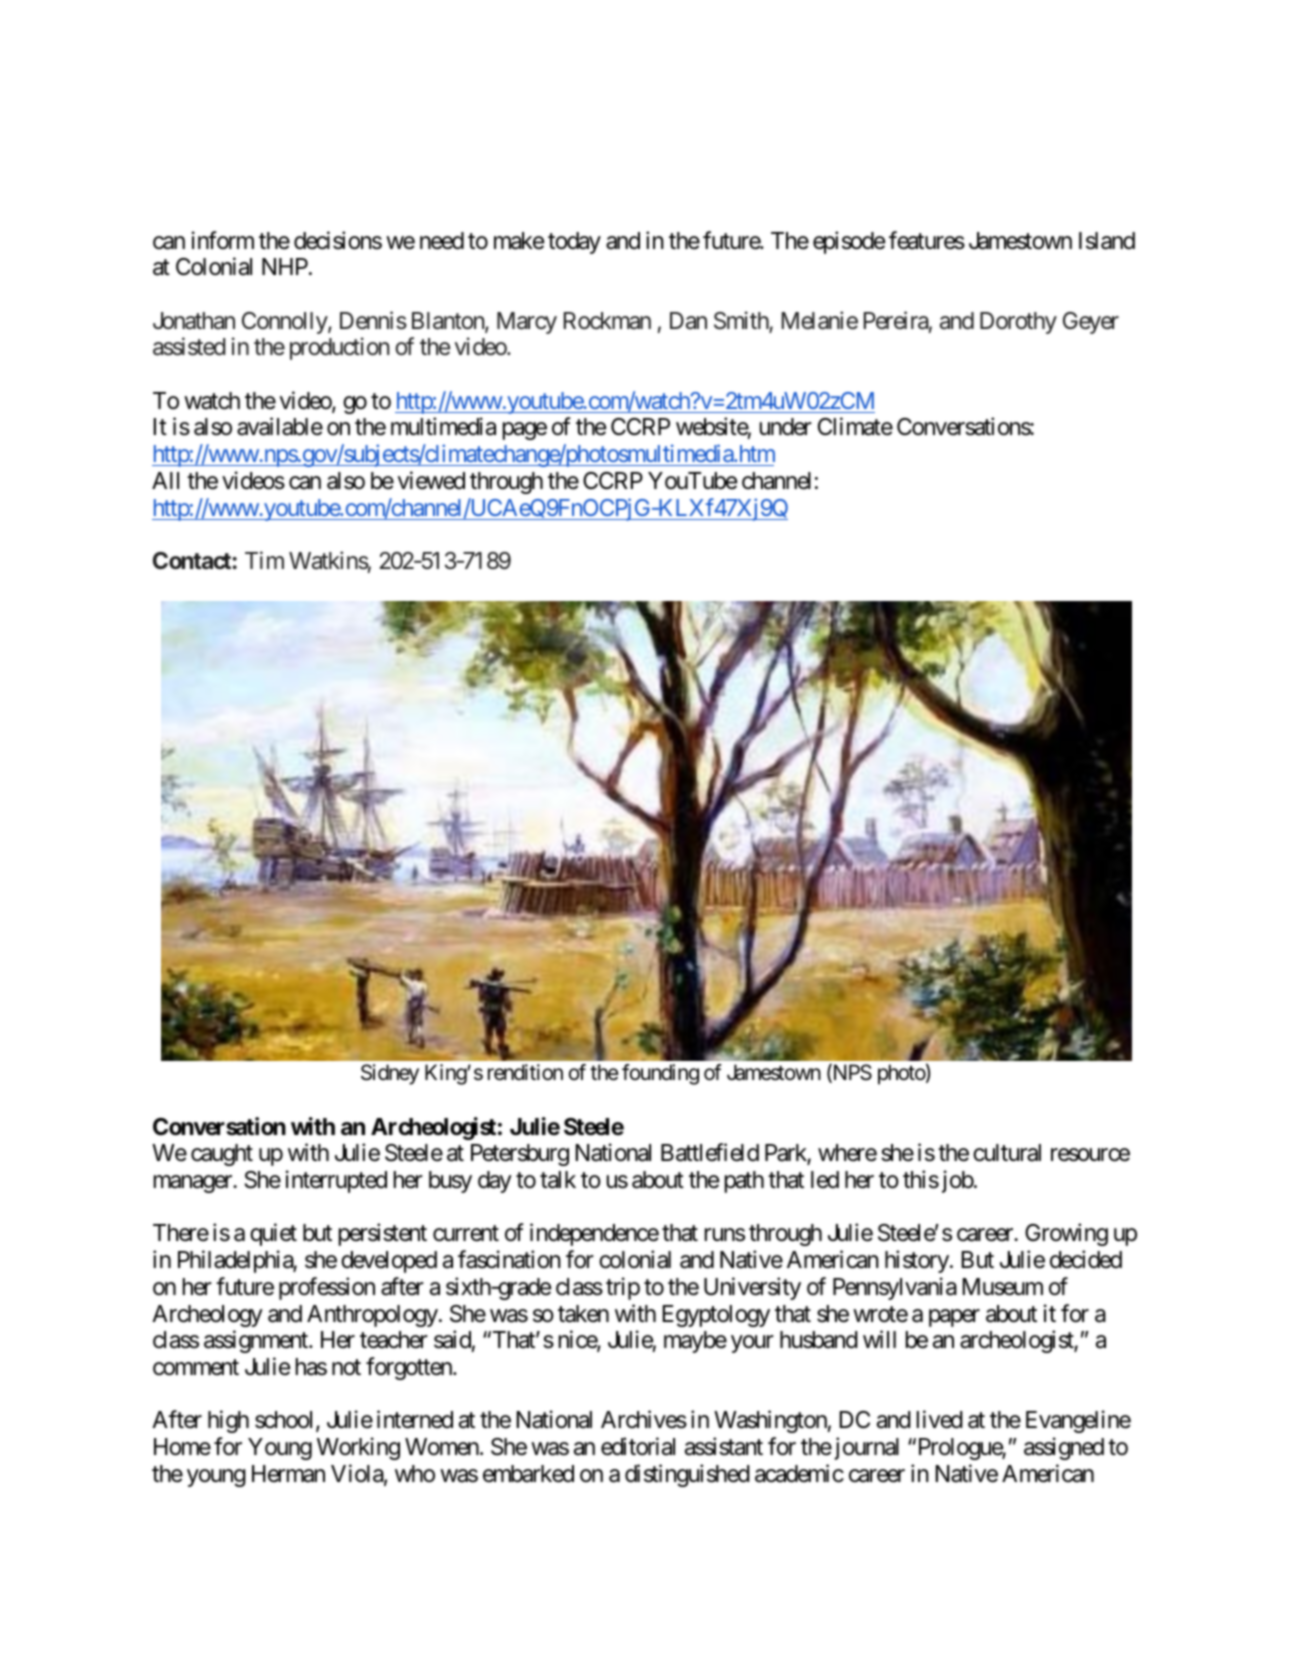 The height and width of the document is (1672, 1292). What do you see at coordinates (1018, 323) in the document?
I see `Dorothy` at bounding box center [1018, 323].
